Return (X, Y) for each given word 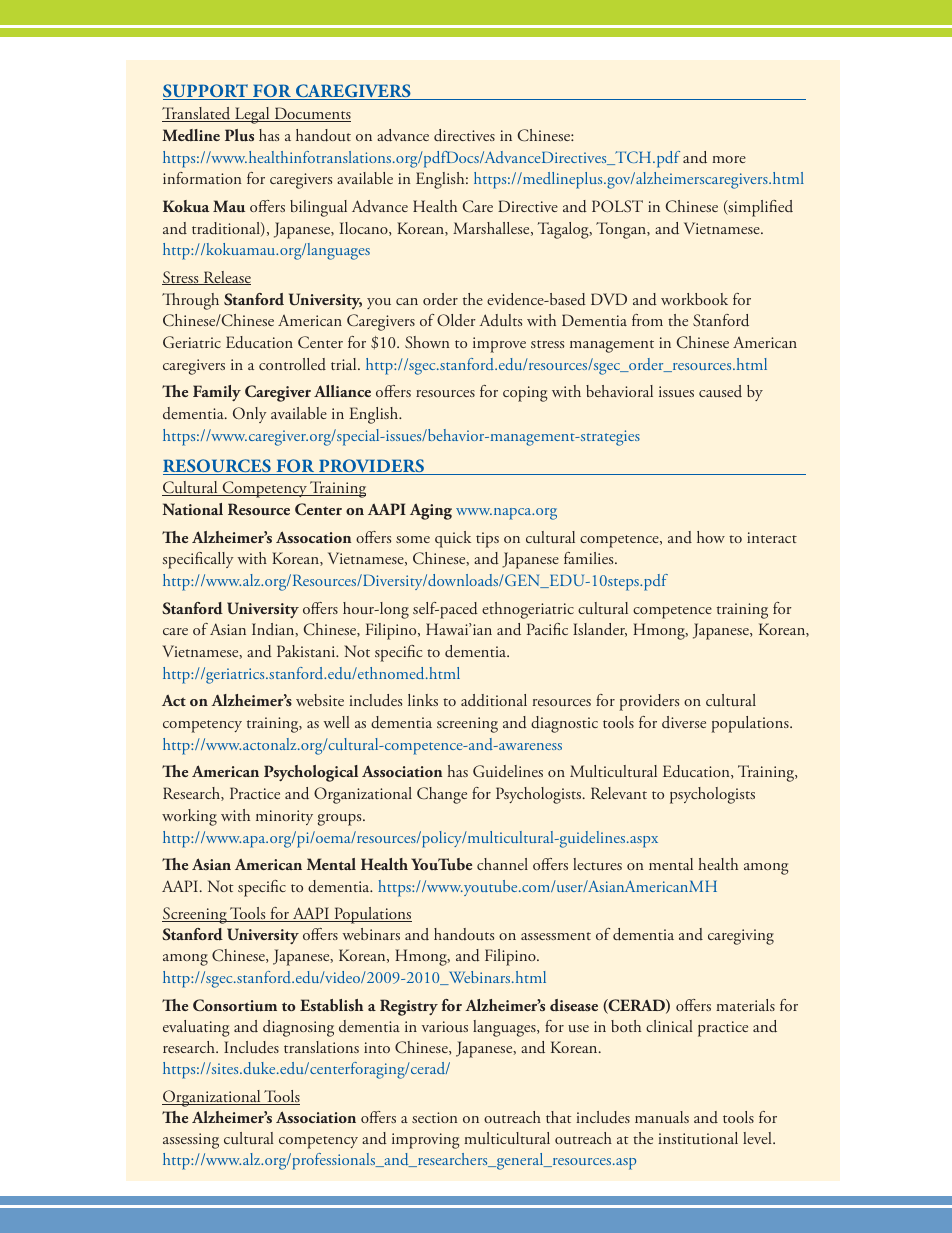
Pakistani (307, 651)
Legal (252, 115)
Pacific (547, 629)
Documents (311, 114)
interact (772, 537)
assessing (191, 1141)
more (729, 159)
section (434, 1117)
